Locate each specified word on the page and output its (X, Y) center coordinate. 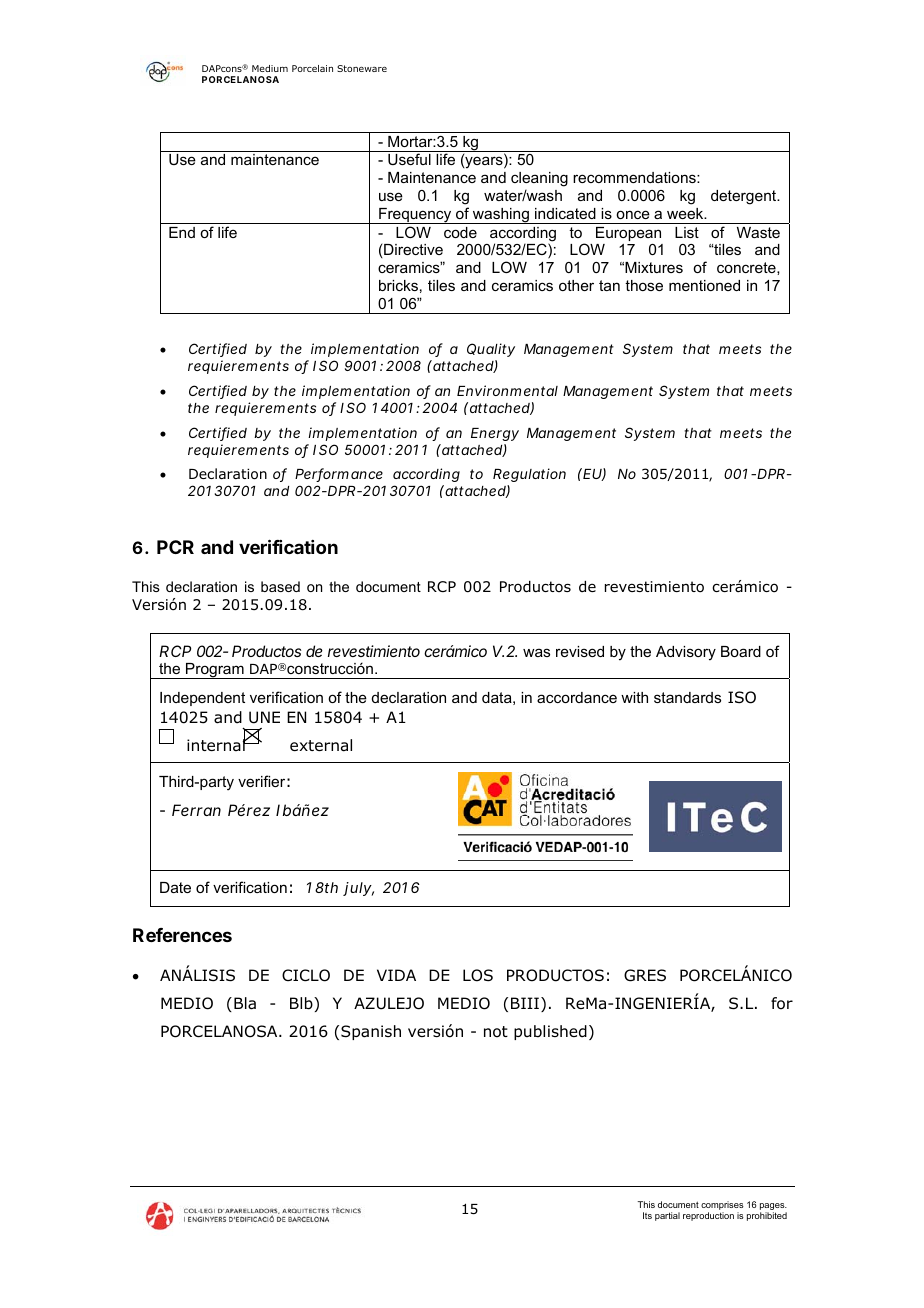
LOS (478, 975)
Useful (409, 159)
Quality (491, 350)
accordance (577, 697)
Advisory (686, 653)
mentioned (704, 285)
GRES (645, 975)
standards (687, 697)
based (280, 586)
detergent (745, 197)
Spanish (371, 1032)
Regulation (529, 477)
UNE (264, 717)
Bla (245, 1003)
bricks (398, 285)
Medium (270, 68)
